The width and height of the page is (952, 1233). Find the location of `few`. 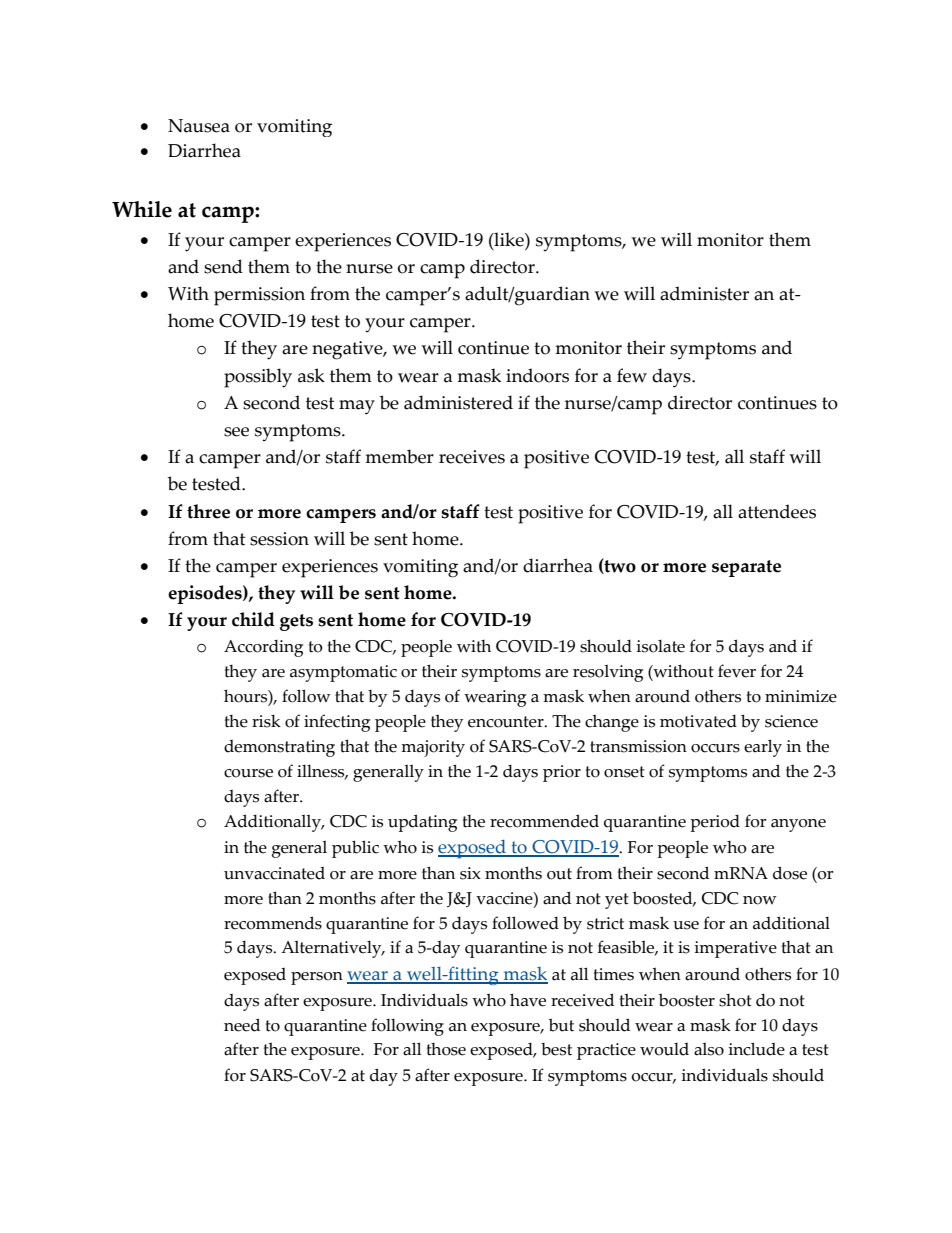

few is located at coordinates (632, 375).
